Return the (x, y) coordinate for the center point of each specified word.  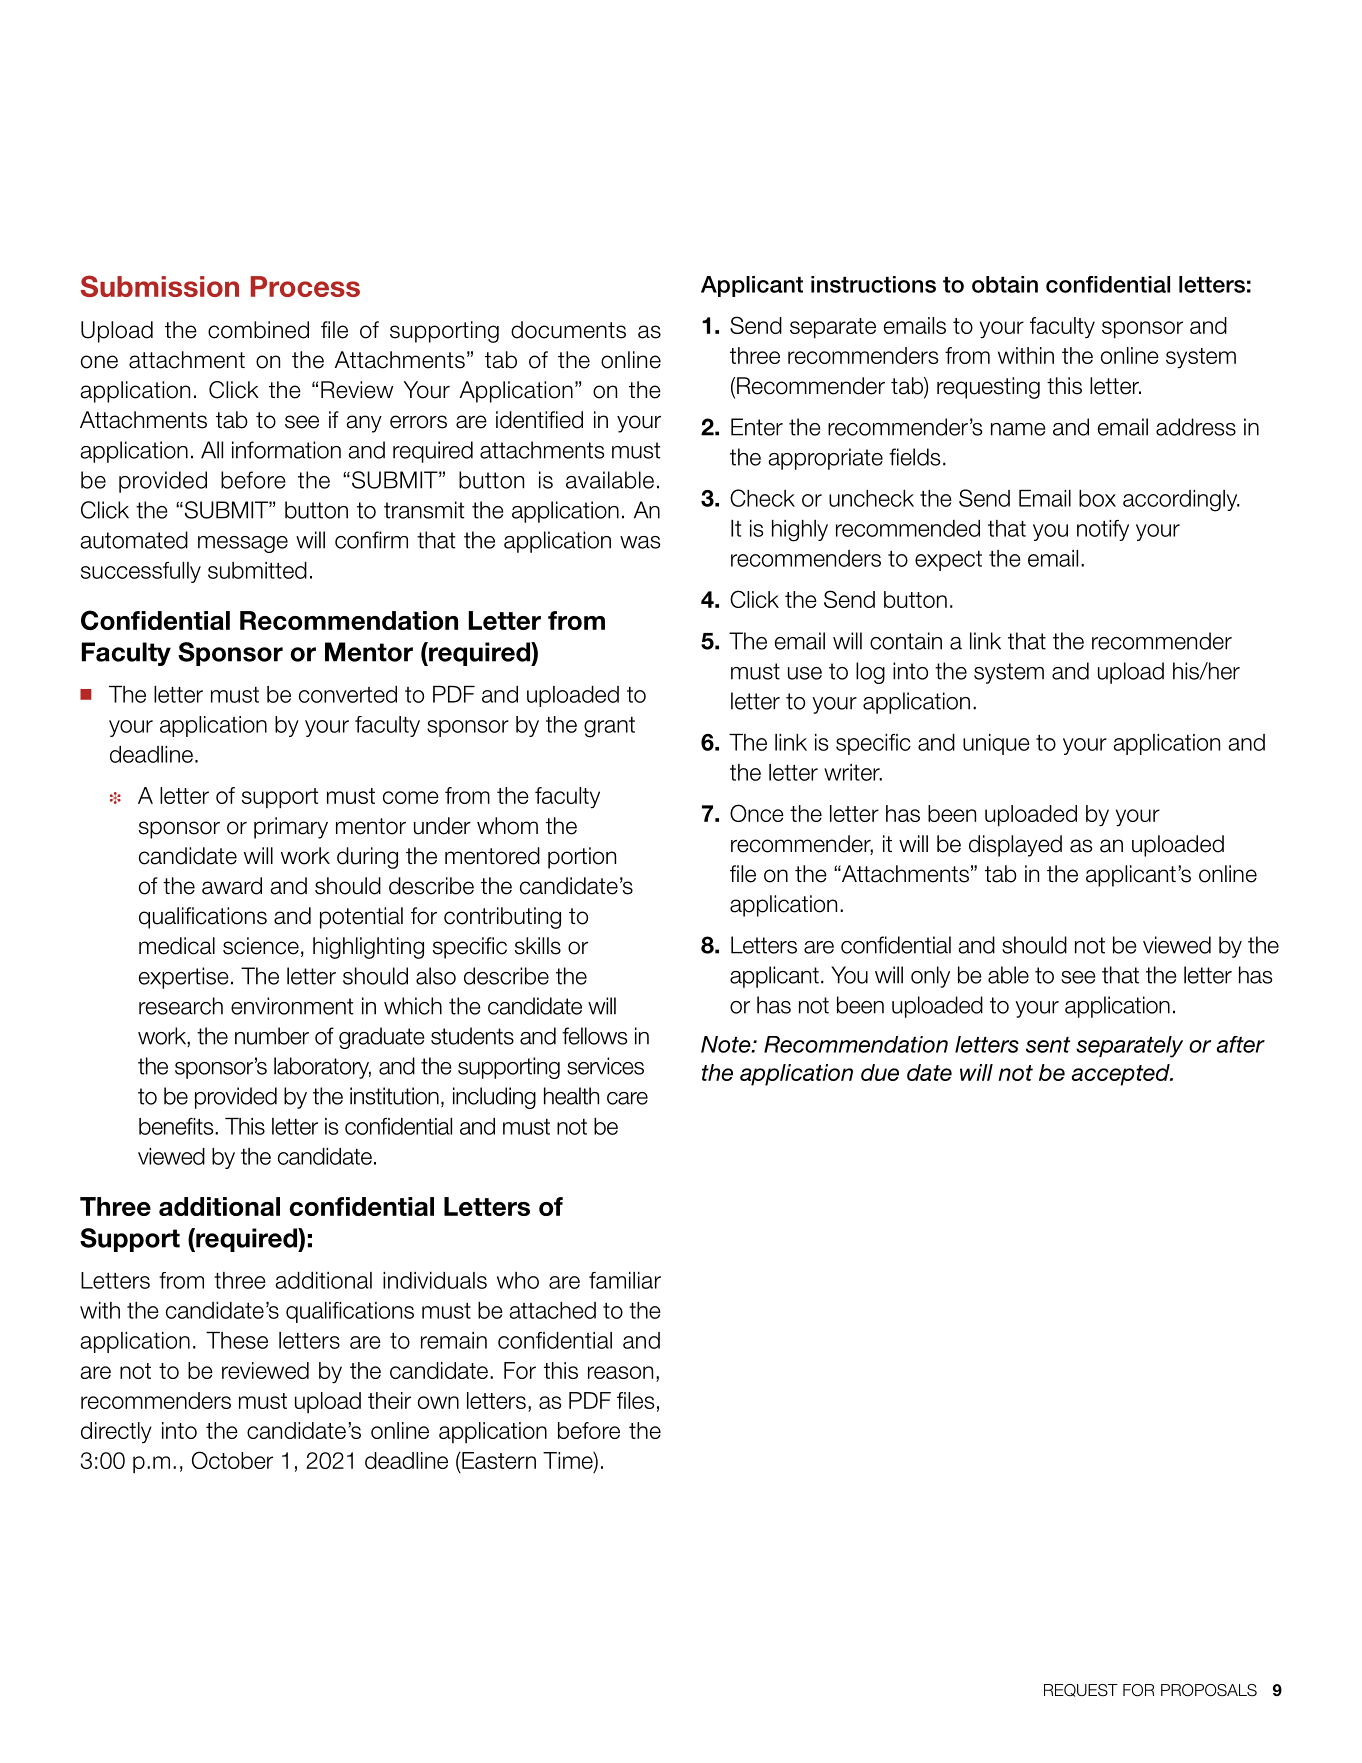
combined (258, 330)
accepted (1121, 1075)
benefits (177, 1126)
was (640, 542)
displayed (1015, 846)
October (232, 1460)
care (627, 1098)
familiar (625, 1280)
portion (582, 858)
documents (568, 330)
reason (620, 1372)
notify (1103, 530)
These (237, 1340)
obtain (1005, 284)
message (243, 544)
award (232, 886)
